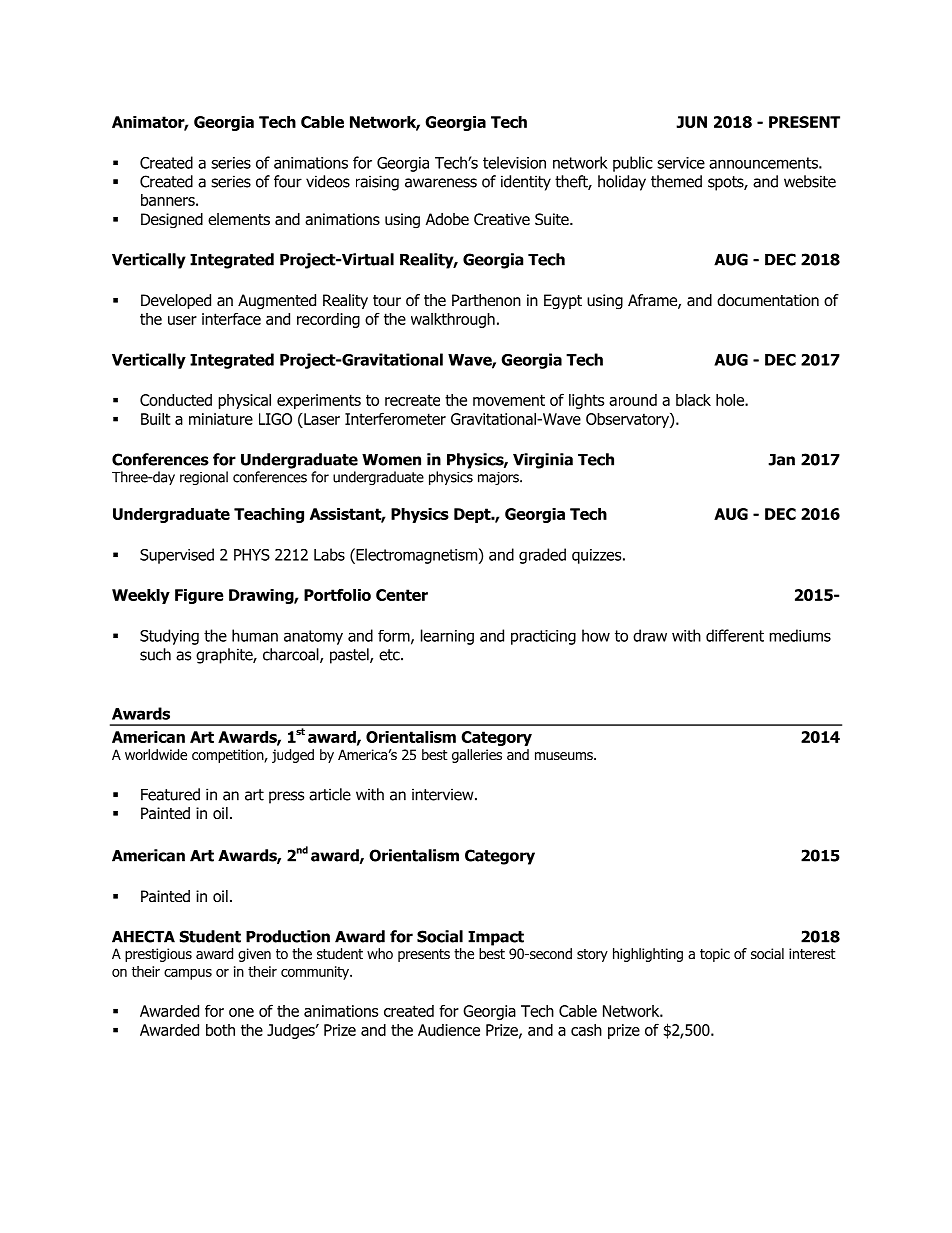  Describe the element at coordinates (477, 756) in the document. I see `galleries` at that location.
